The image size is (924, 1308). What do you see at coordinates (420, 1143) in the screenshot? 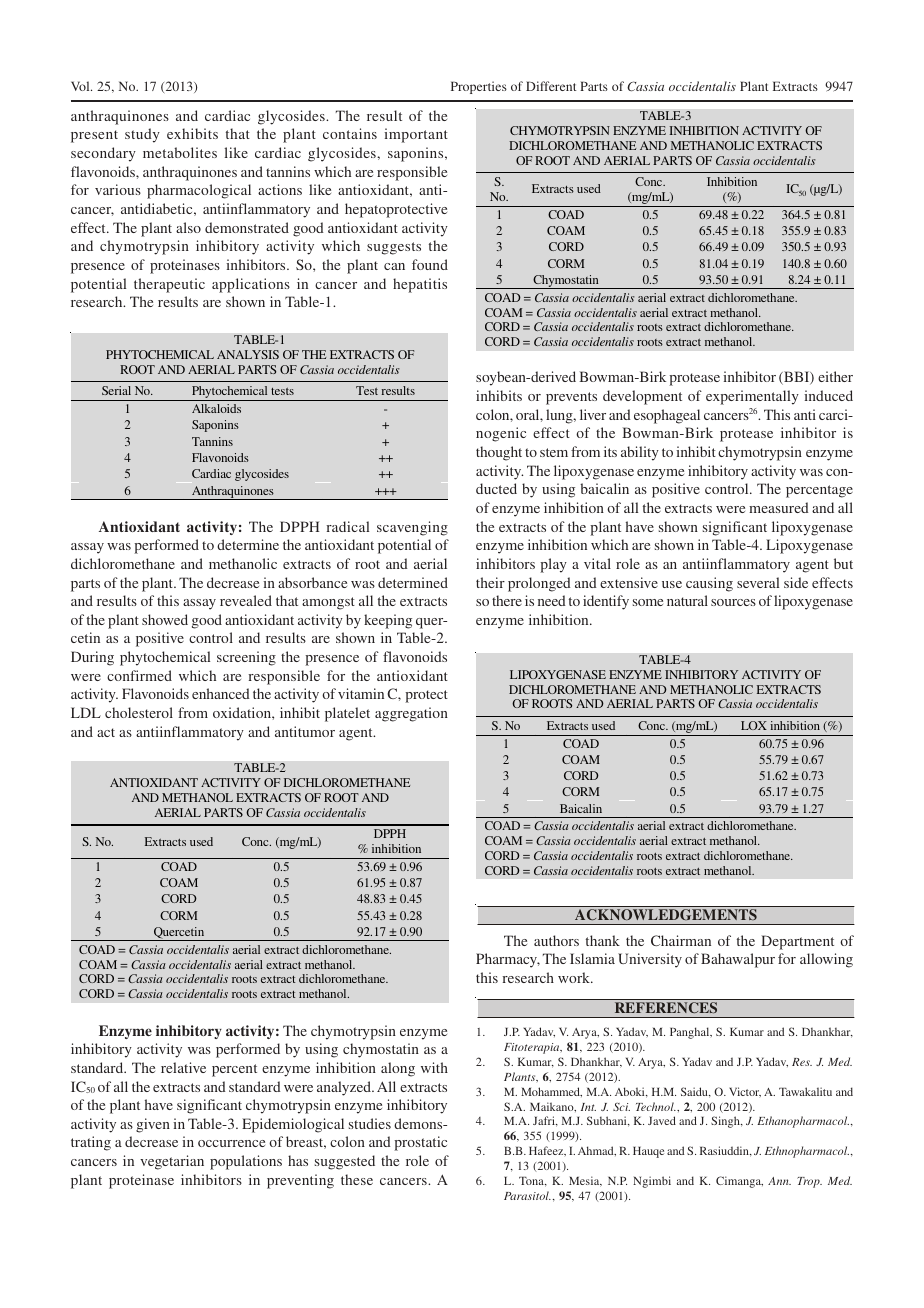
I see `prostatic` at bounding box center [420, 1143].
